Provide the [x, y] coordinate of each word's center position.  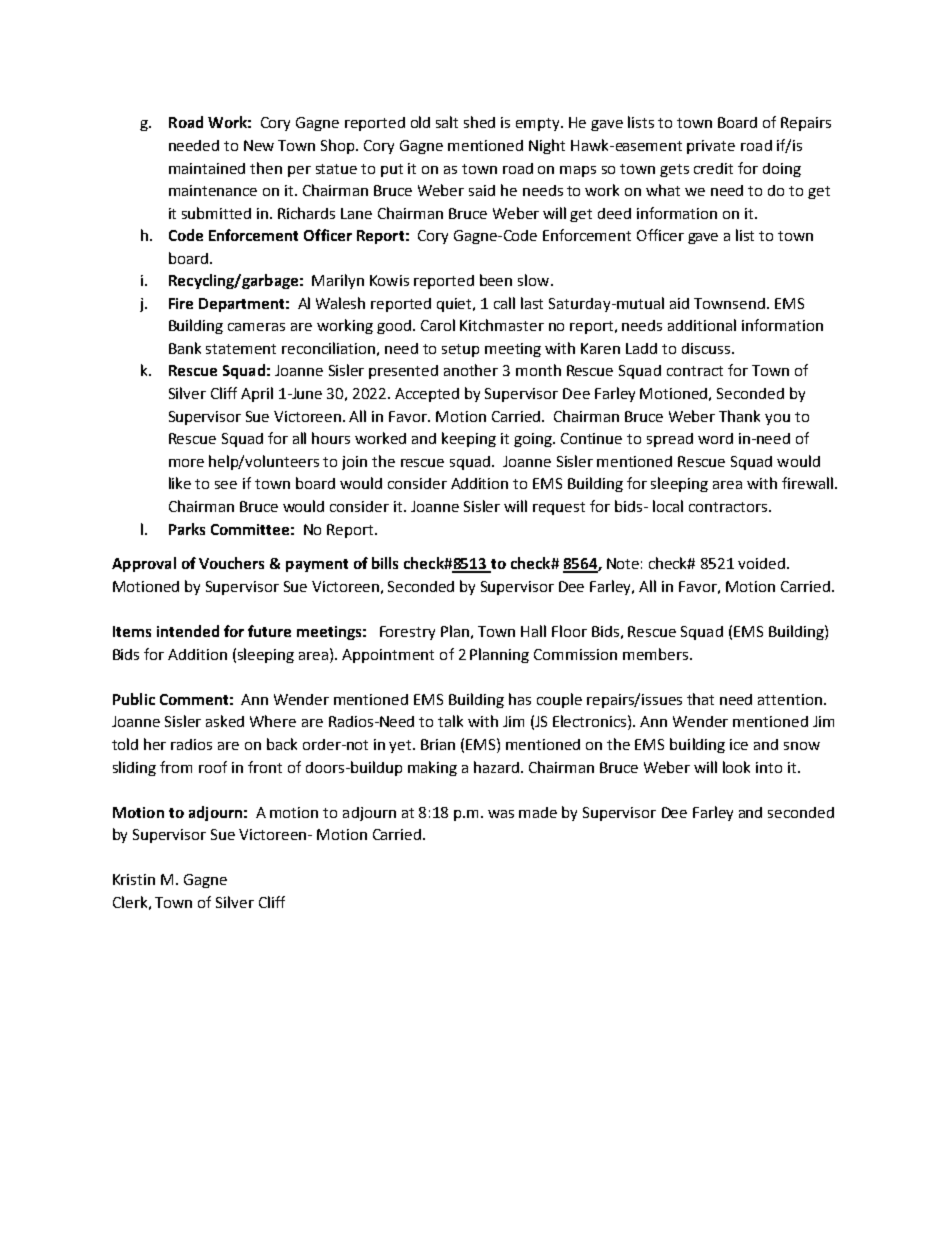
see [226, 485]
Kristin [134, 879]
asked [225, 721]
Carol [438, 325]
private [711, 147]
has [520, 699]
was [501, 814]
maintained [207, 168]
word [715, 438]
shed [479, 122]
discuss [706, 348]
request [559, 508]
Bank [185, 348]
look [736, 767]
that [700, 699]
